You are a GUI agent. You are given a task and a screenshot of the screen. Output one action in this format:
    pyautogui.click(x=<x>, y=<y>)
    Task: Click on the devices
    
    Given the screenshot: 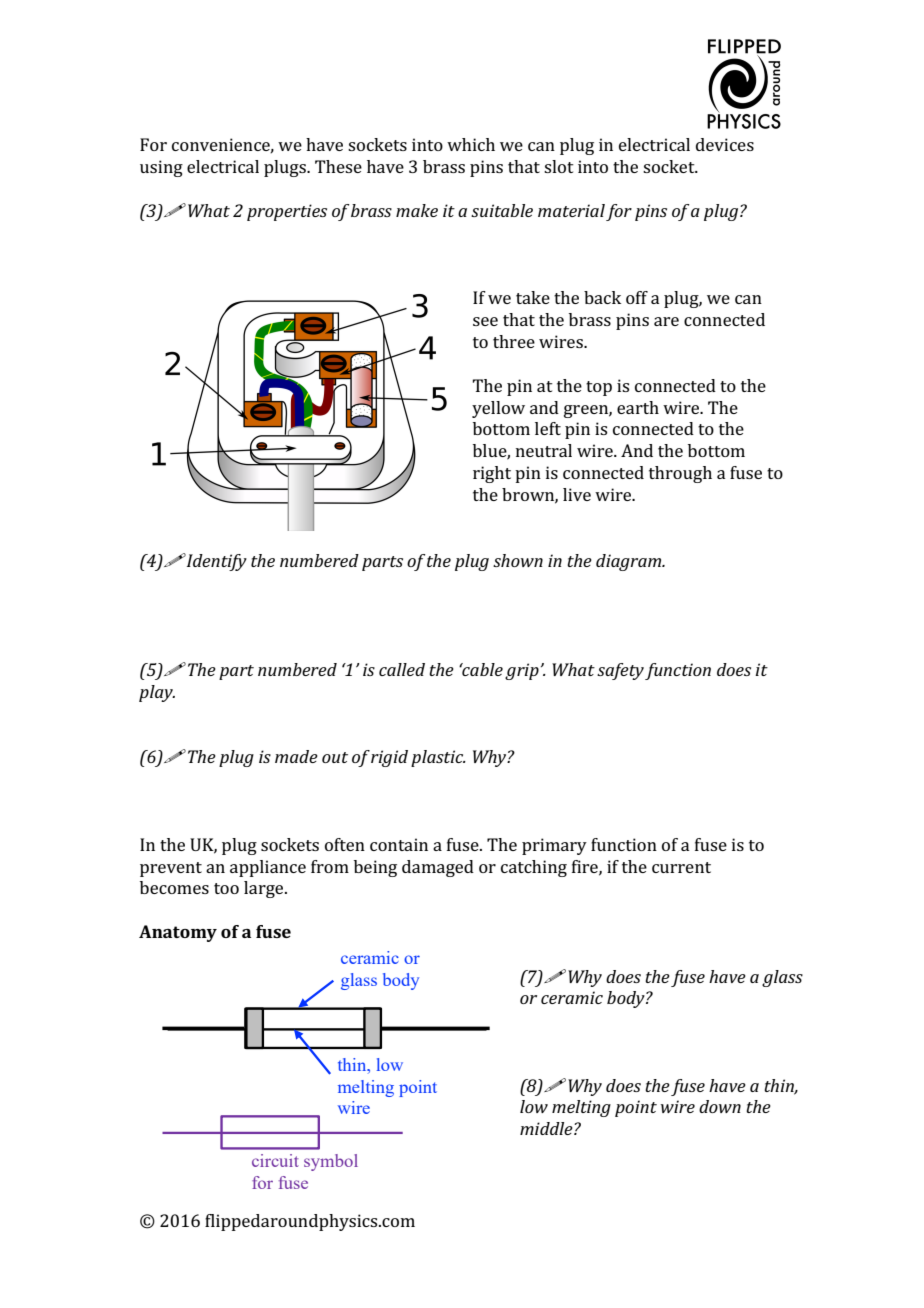 What is the action you would take?
    pyautogui.click(x=725, y=144)
